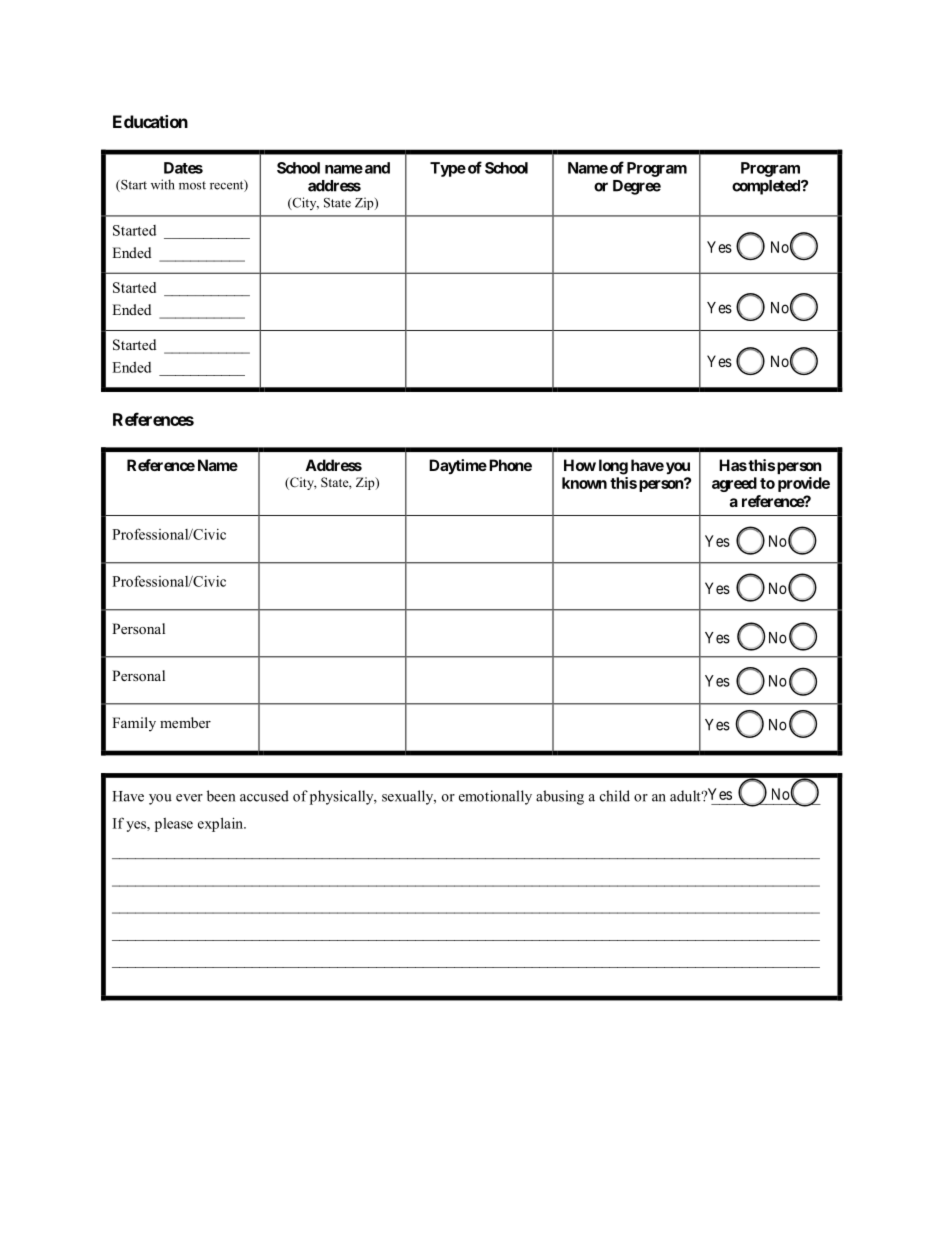 The height and width of the screenshot is (1233, 952). What do you see at coordinates (458, 466) in the screenshot?
I see `Daytime` at bounding box center [458, 466].
